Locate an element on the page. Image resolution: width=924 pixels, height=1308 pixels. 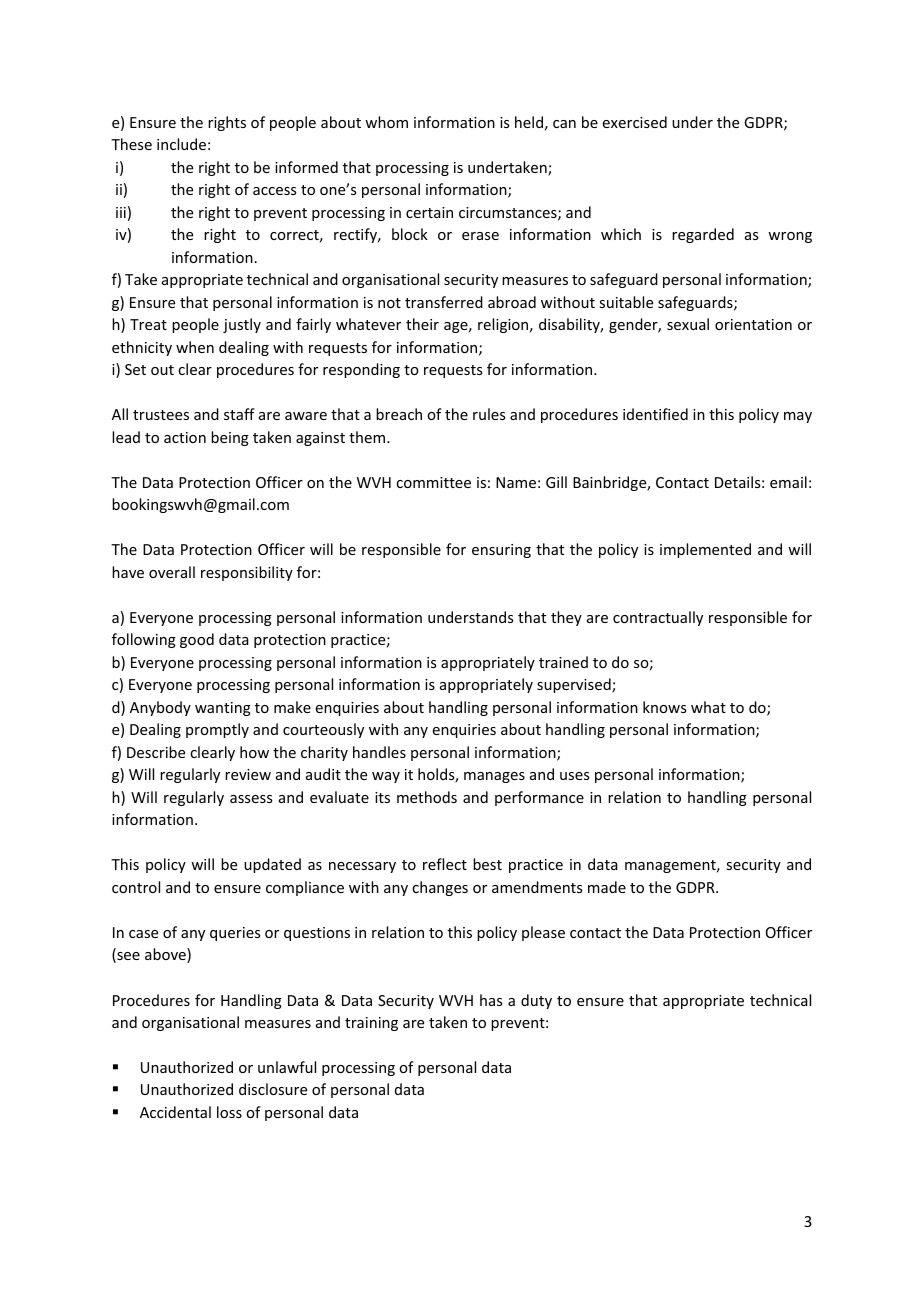
reflect is located at coordinates (445, 864).
